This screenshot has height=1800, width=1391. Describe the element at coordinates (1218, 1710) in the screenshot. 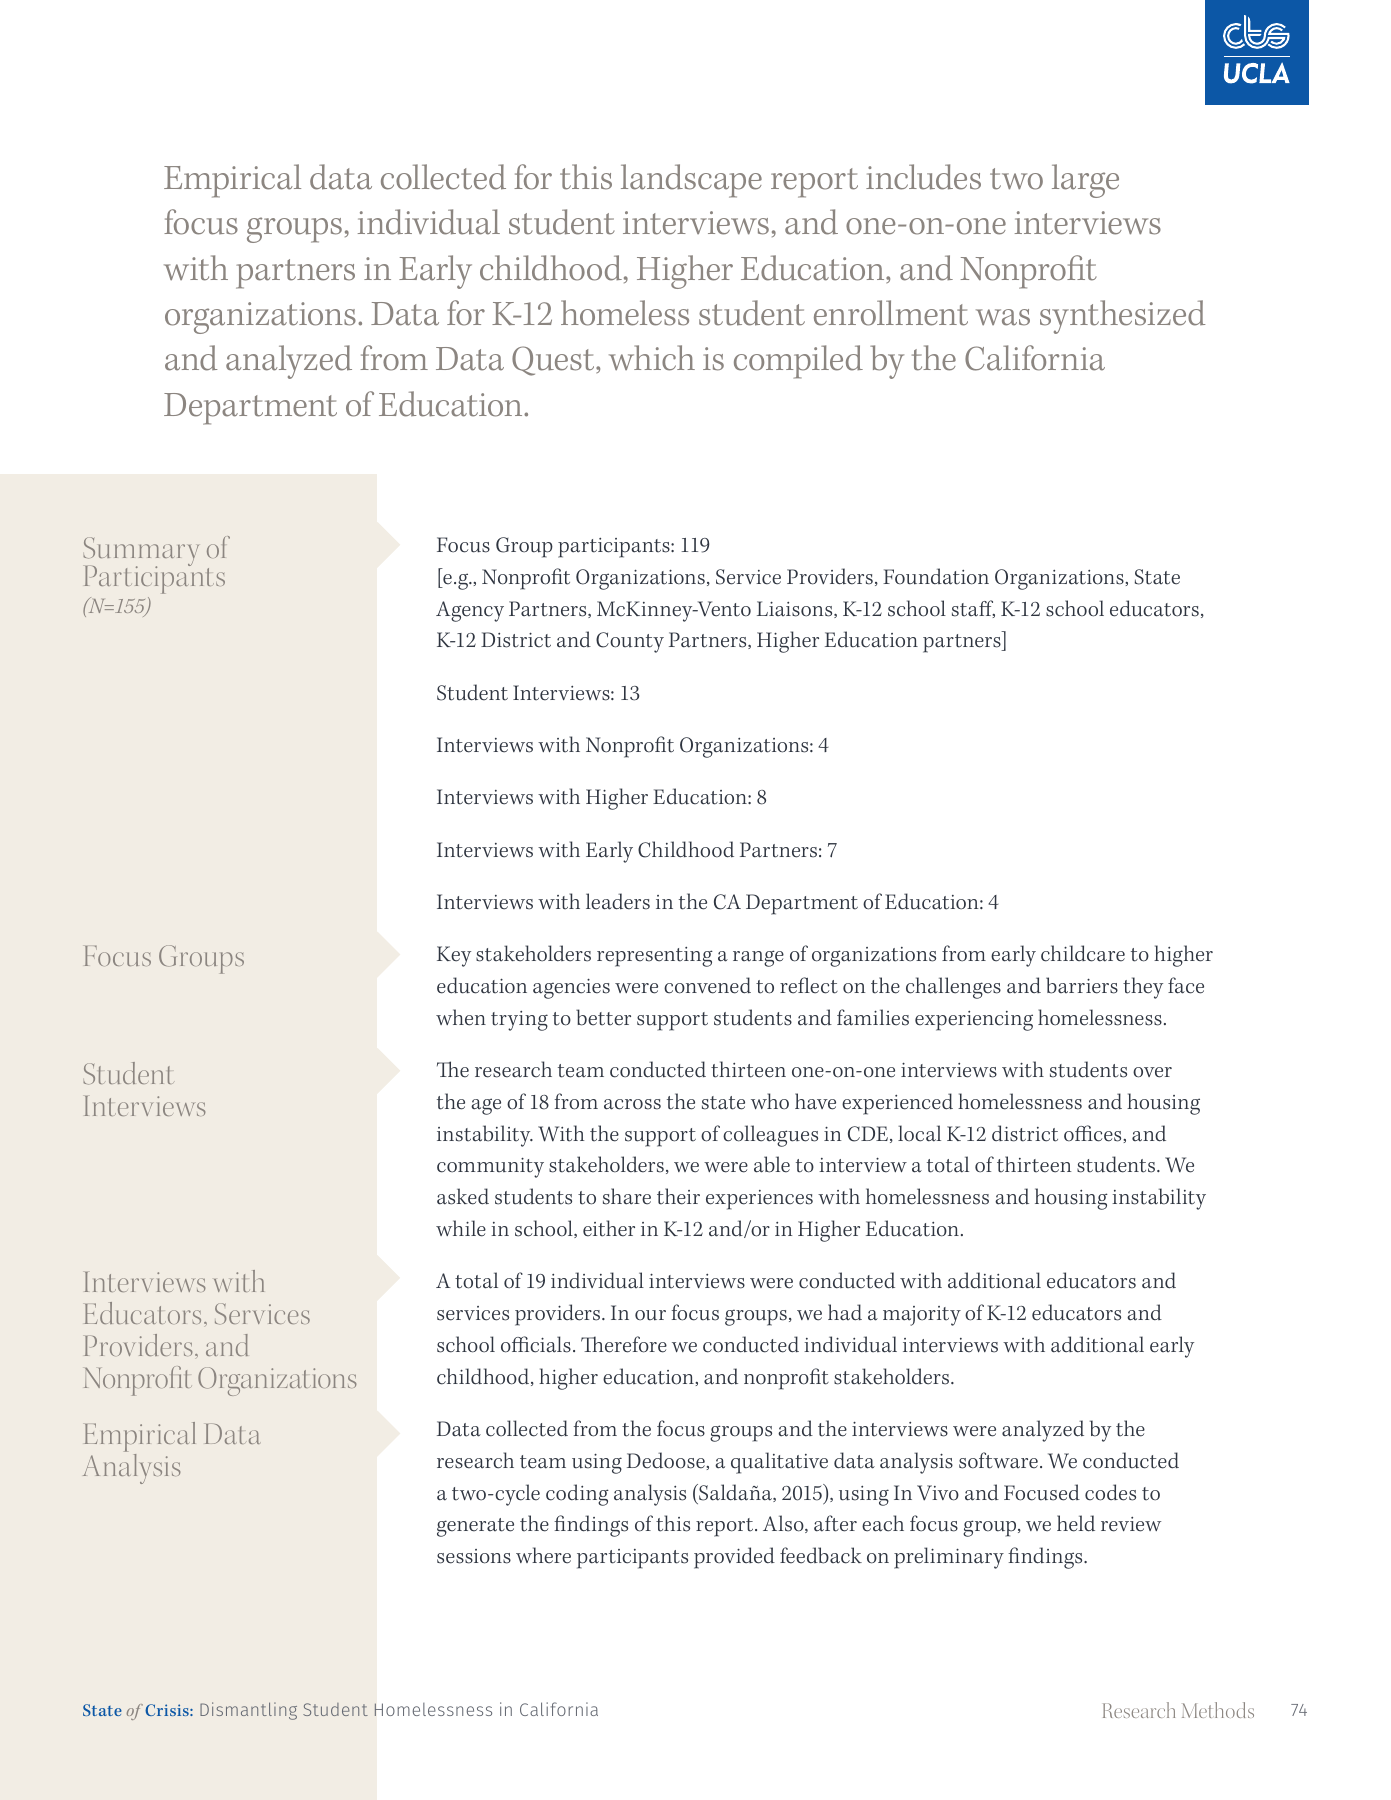

I see `Methods` at that location.
